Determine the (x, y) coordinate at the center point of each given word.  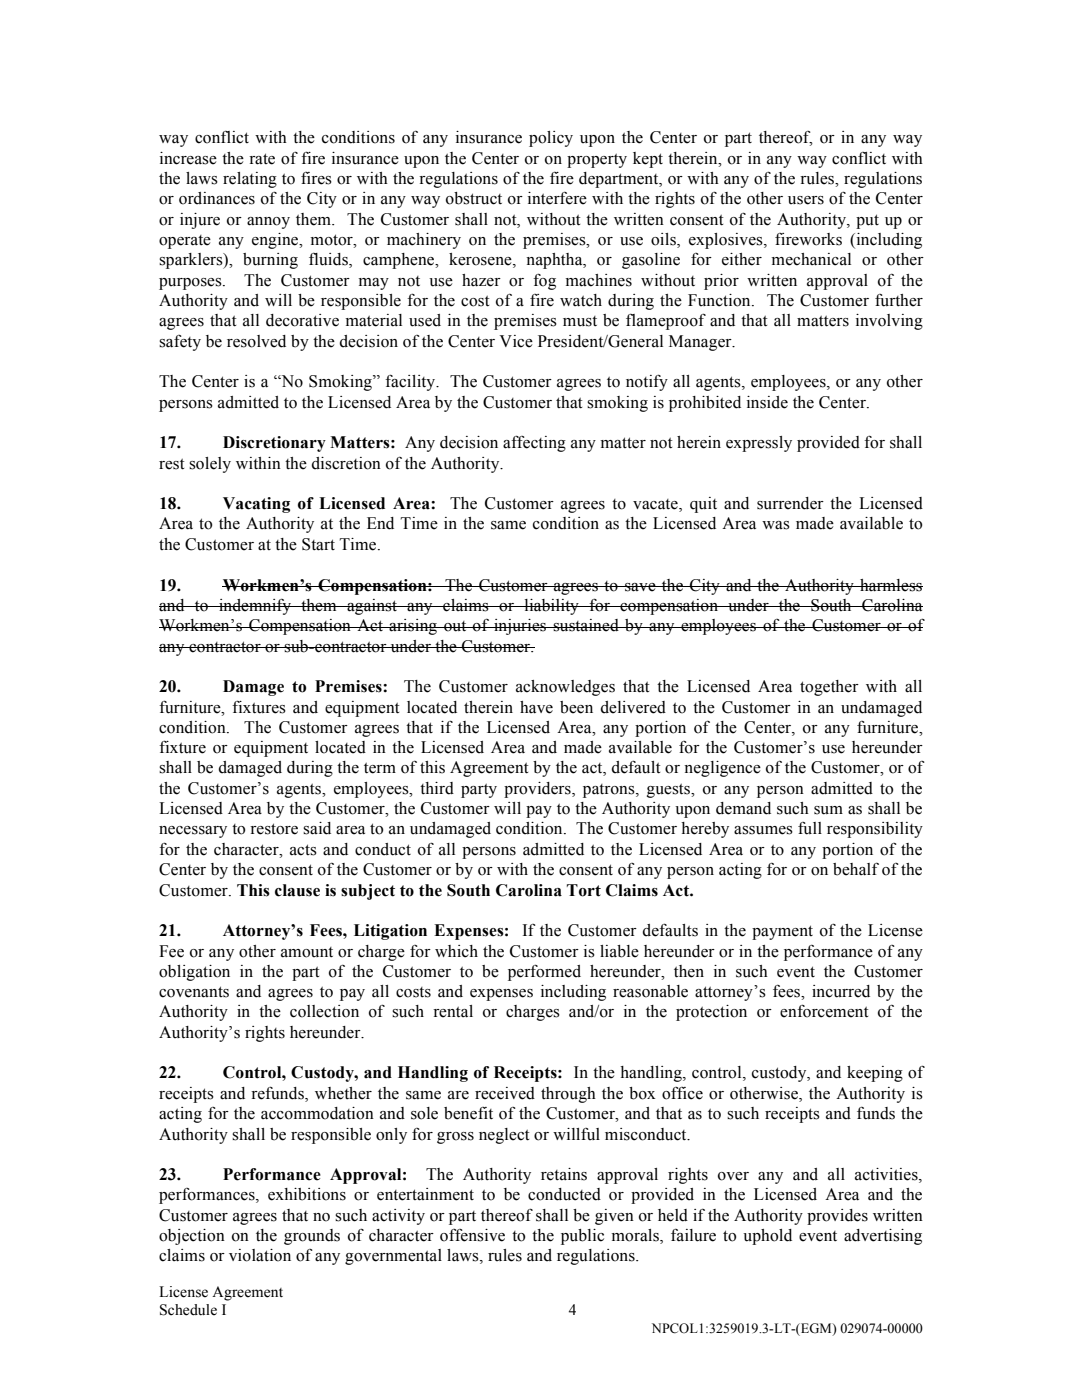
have (536, 707)
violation (260, 1255)
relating (250, 180)
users (806, 200)
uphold (767, 1237)
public (582, 1237)
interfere (557, 198)
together (829, 688)
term (380, 768)
